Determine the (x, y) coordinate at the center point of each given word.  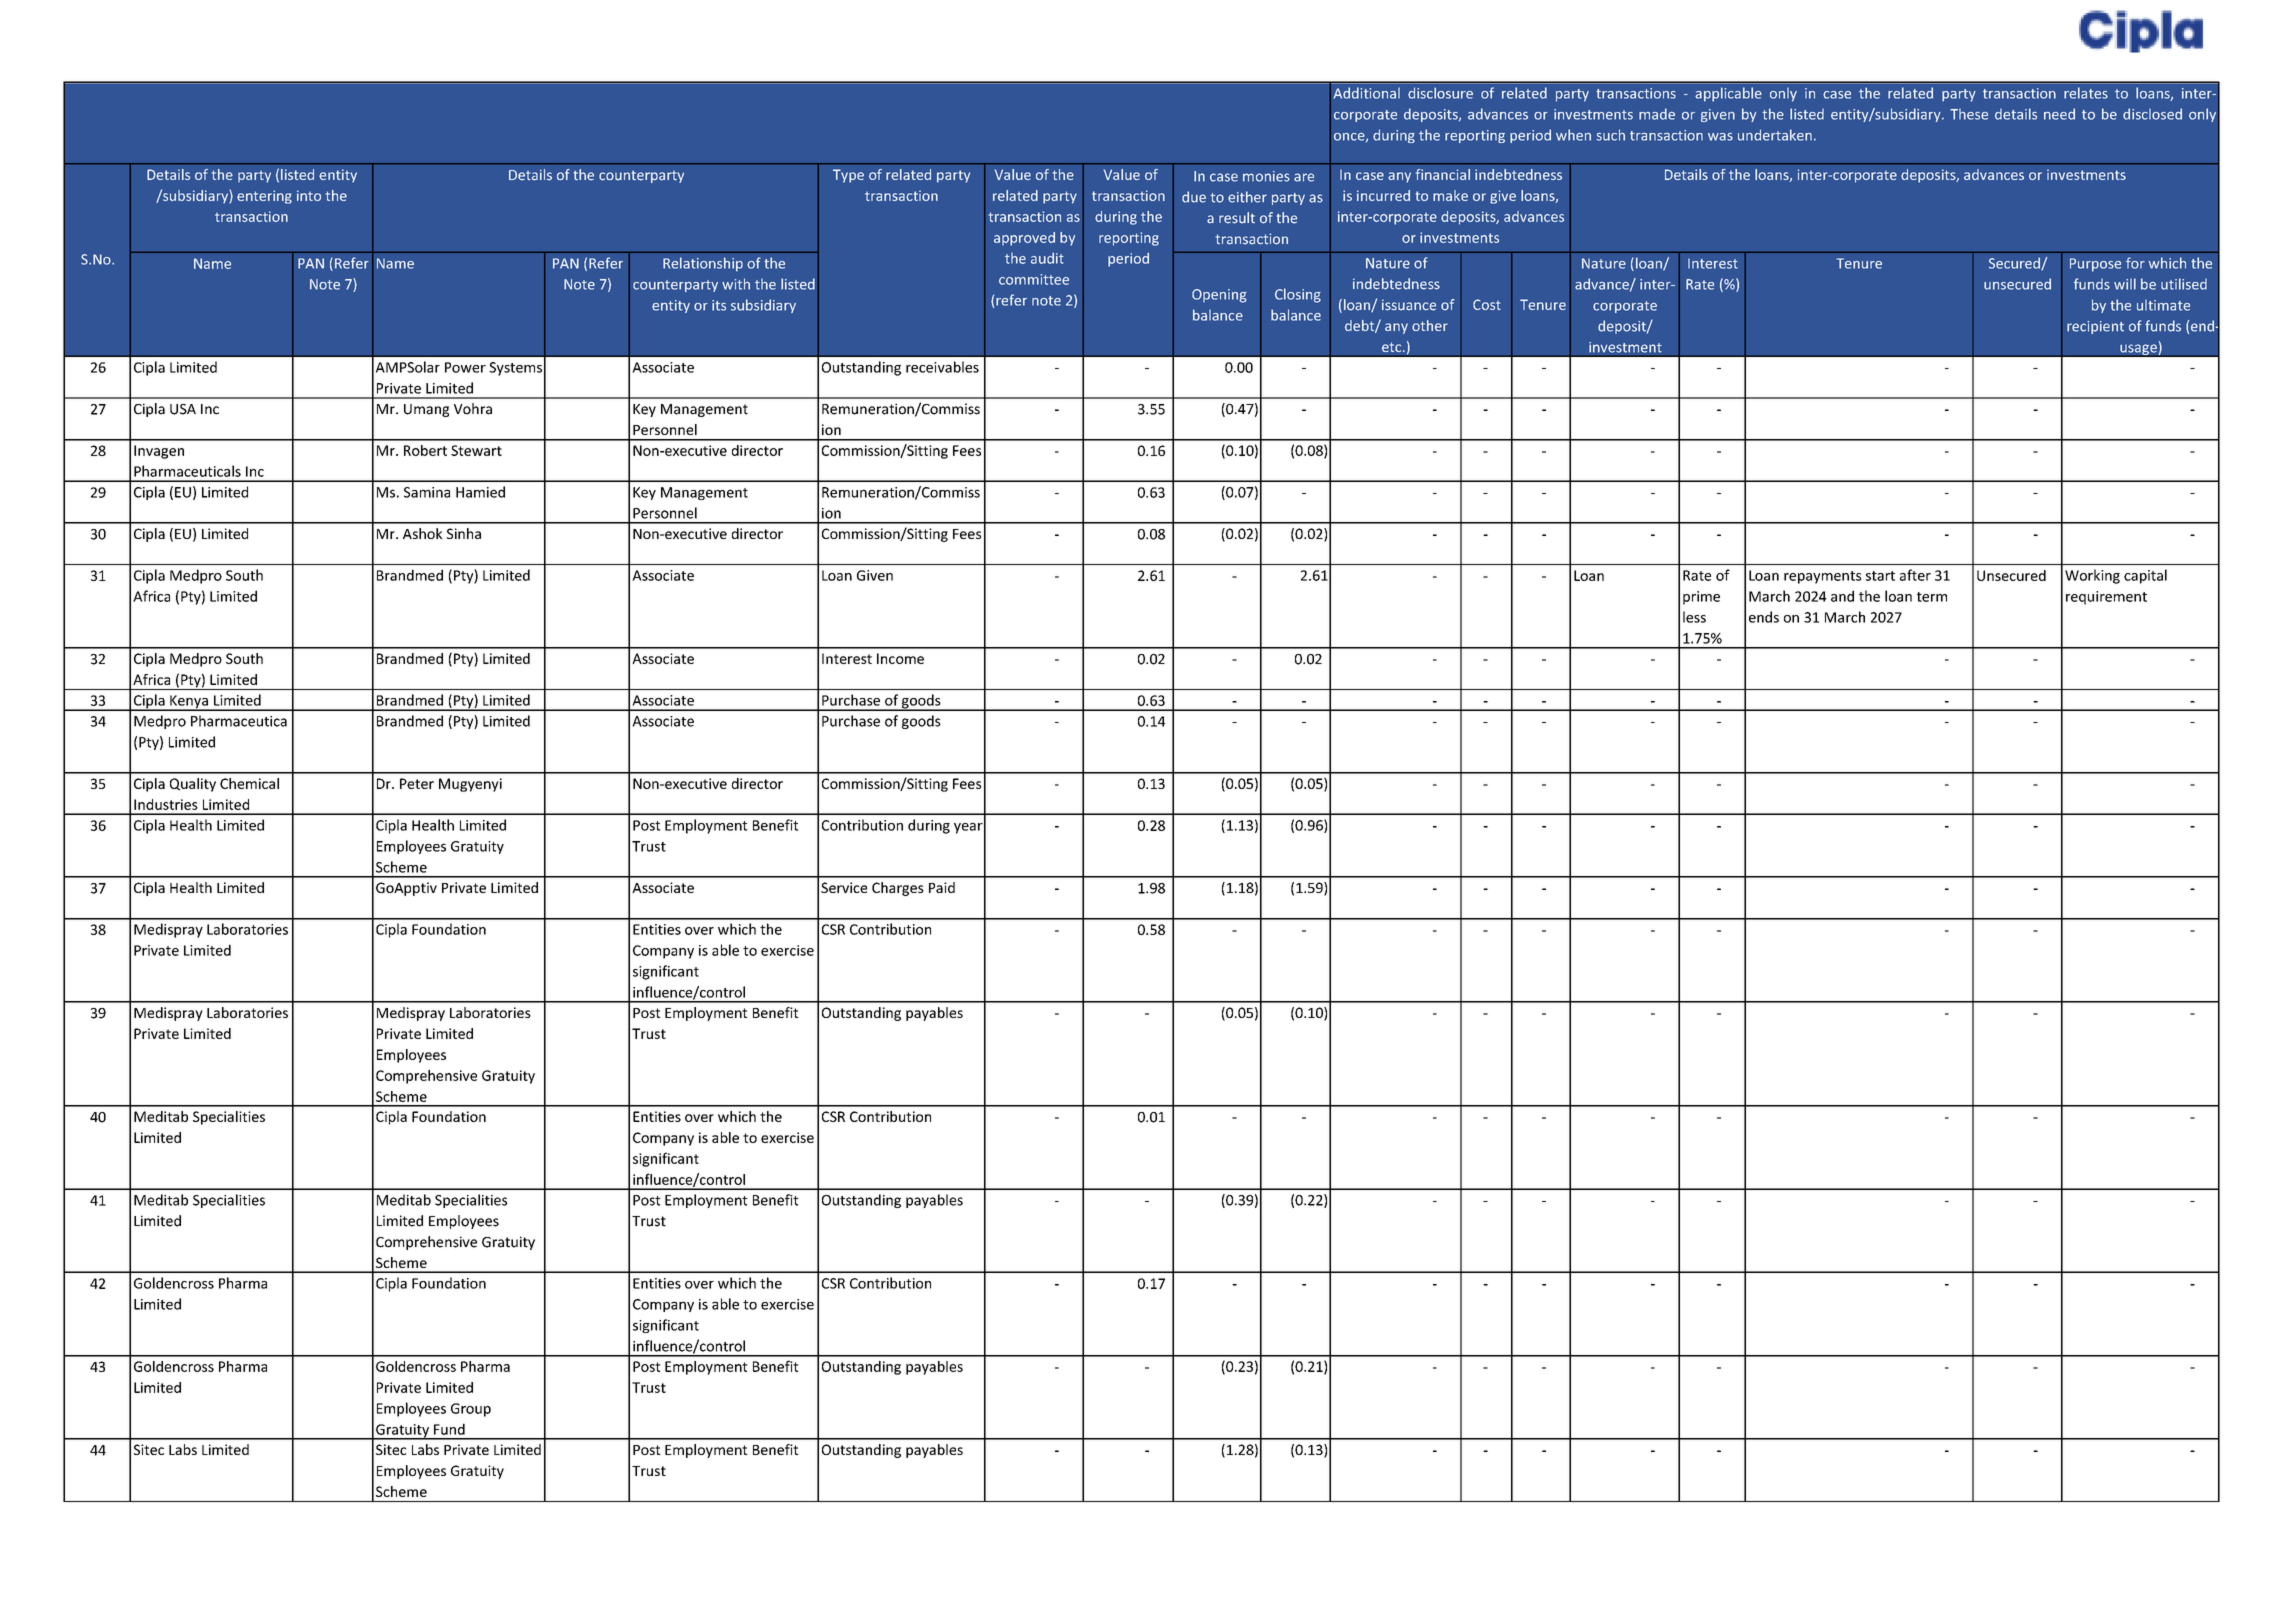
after (1915, 575)
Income (900, 658)
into (309, 195)
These (1969, 114)
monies (1266, 176)
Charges (898, 889)
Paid (942, 887)
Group (471, 1410)
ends (1764, 617)
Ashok (423, 533)
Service (844, 887)
